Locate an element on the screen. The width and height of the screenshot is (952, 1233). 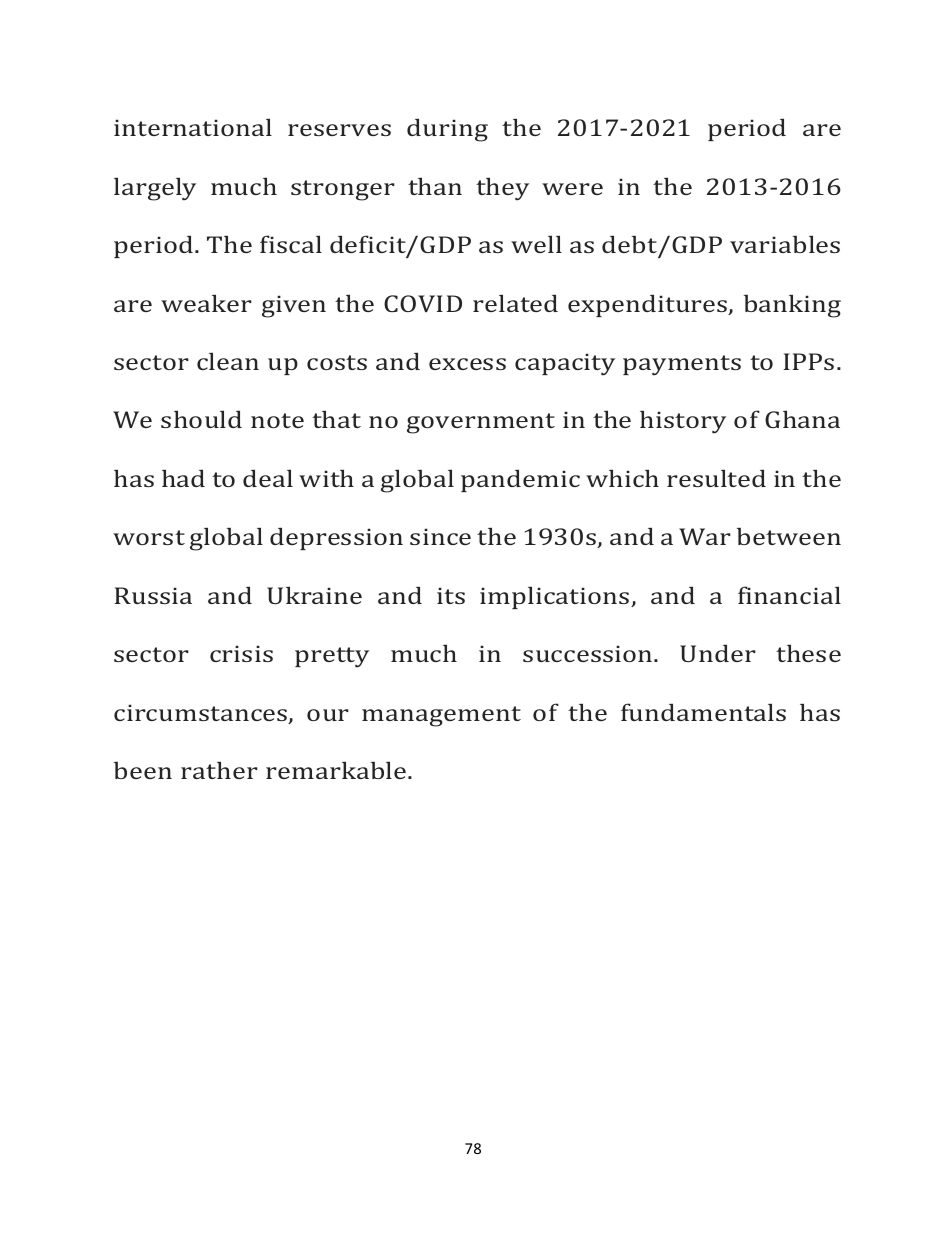
during is located at coordinates (447, 130).
